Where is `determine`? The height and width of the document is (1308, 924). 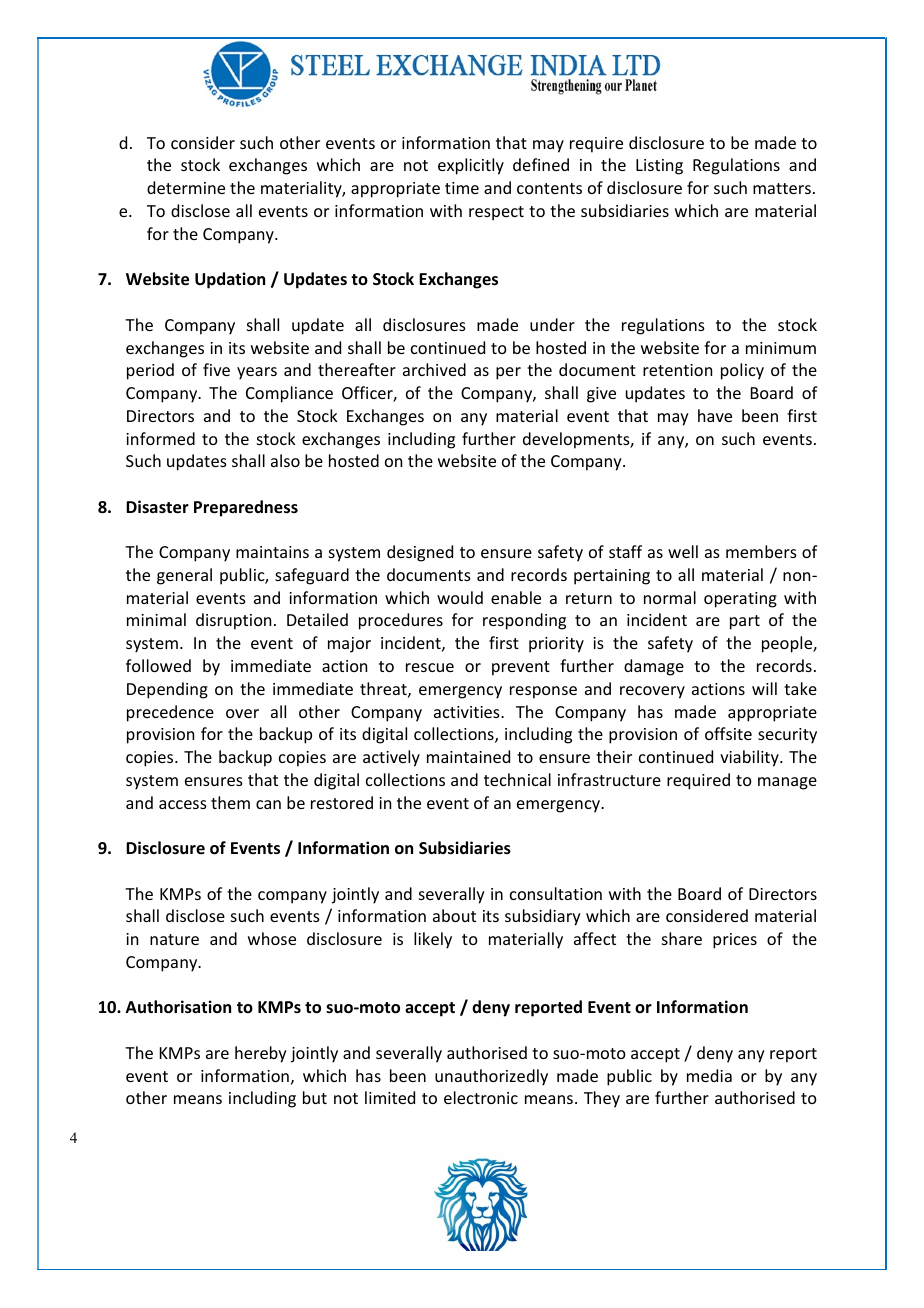
determine is located at coordinates (186, 187).
